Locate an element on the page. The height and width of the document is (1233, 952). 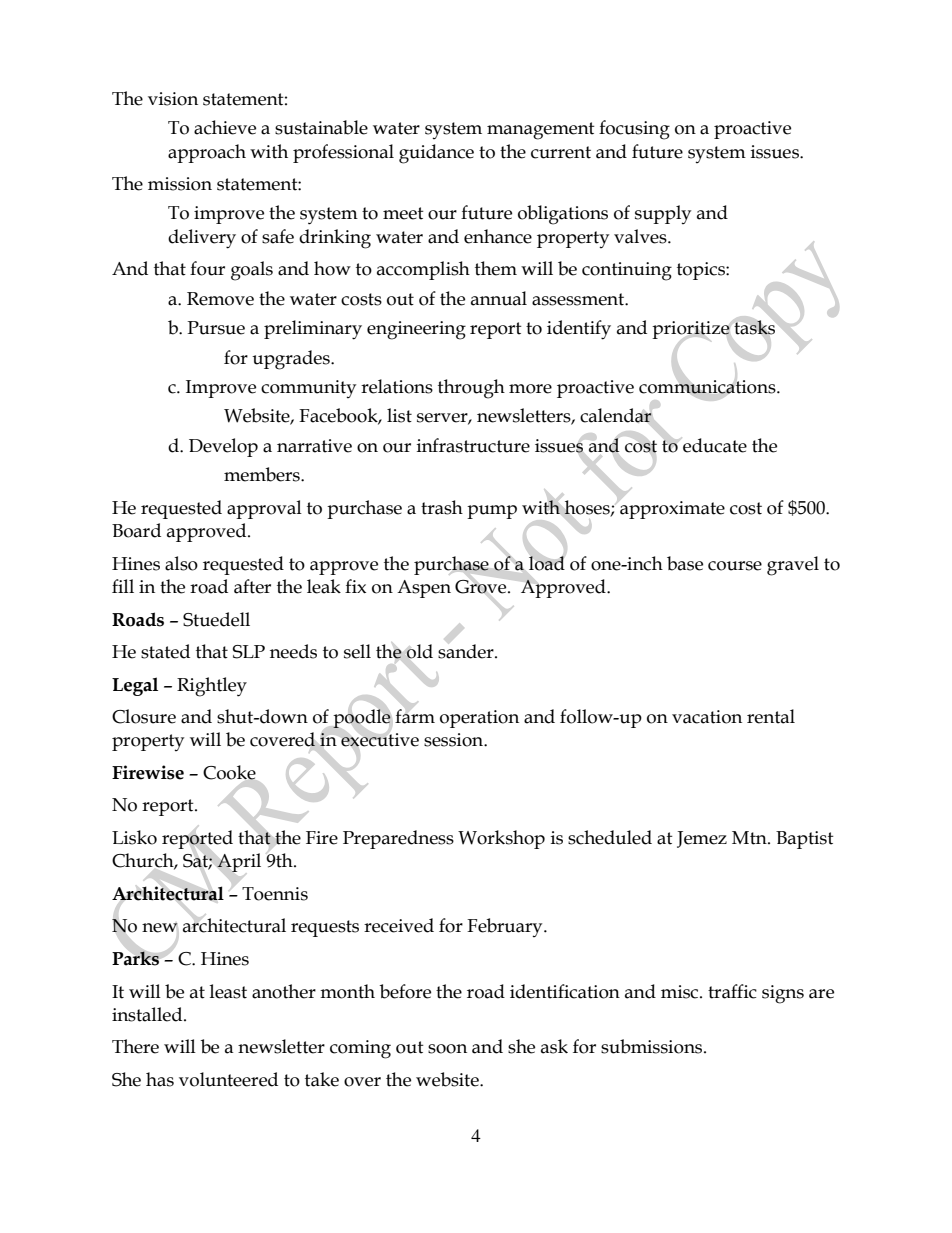
Grove is located at coordinates (482, 587).
